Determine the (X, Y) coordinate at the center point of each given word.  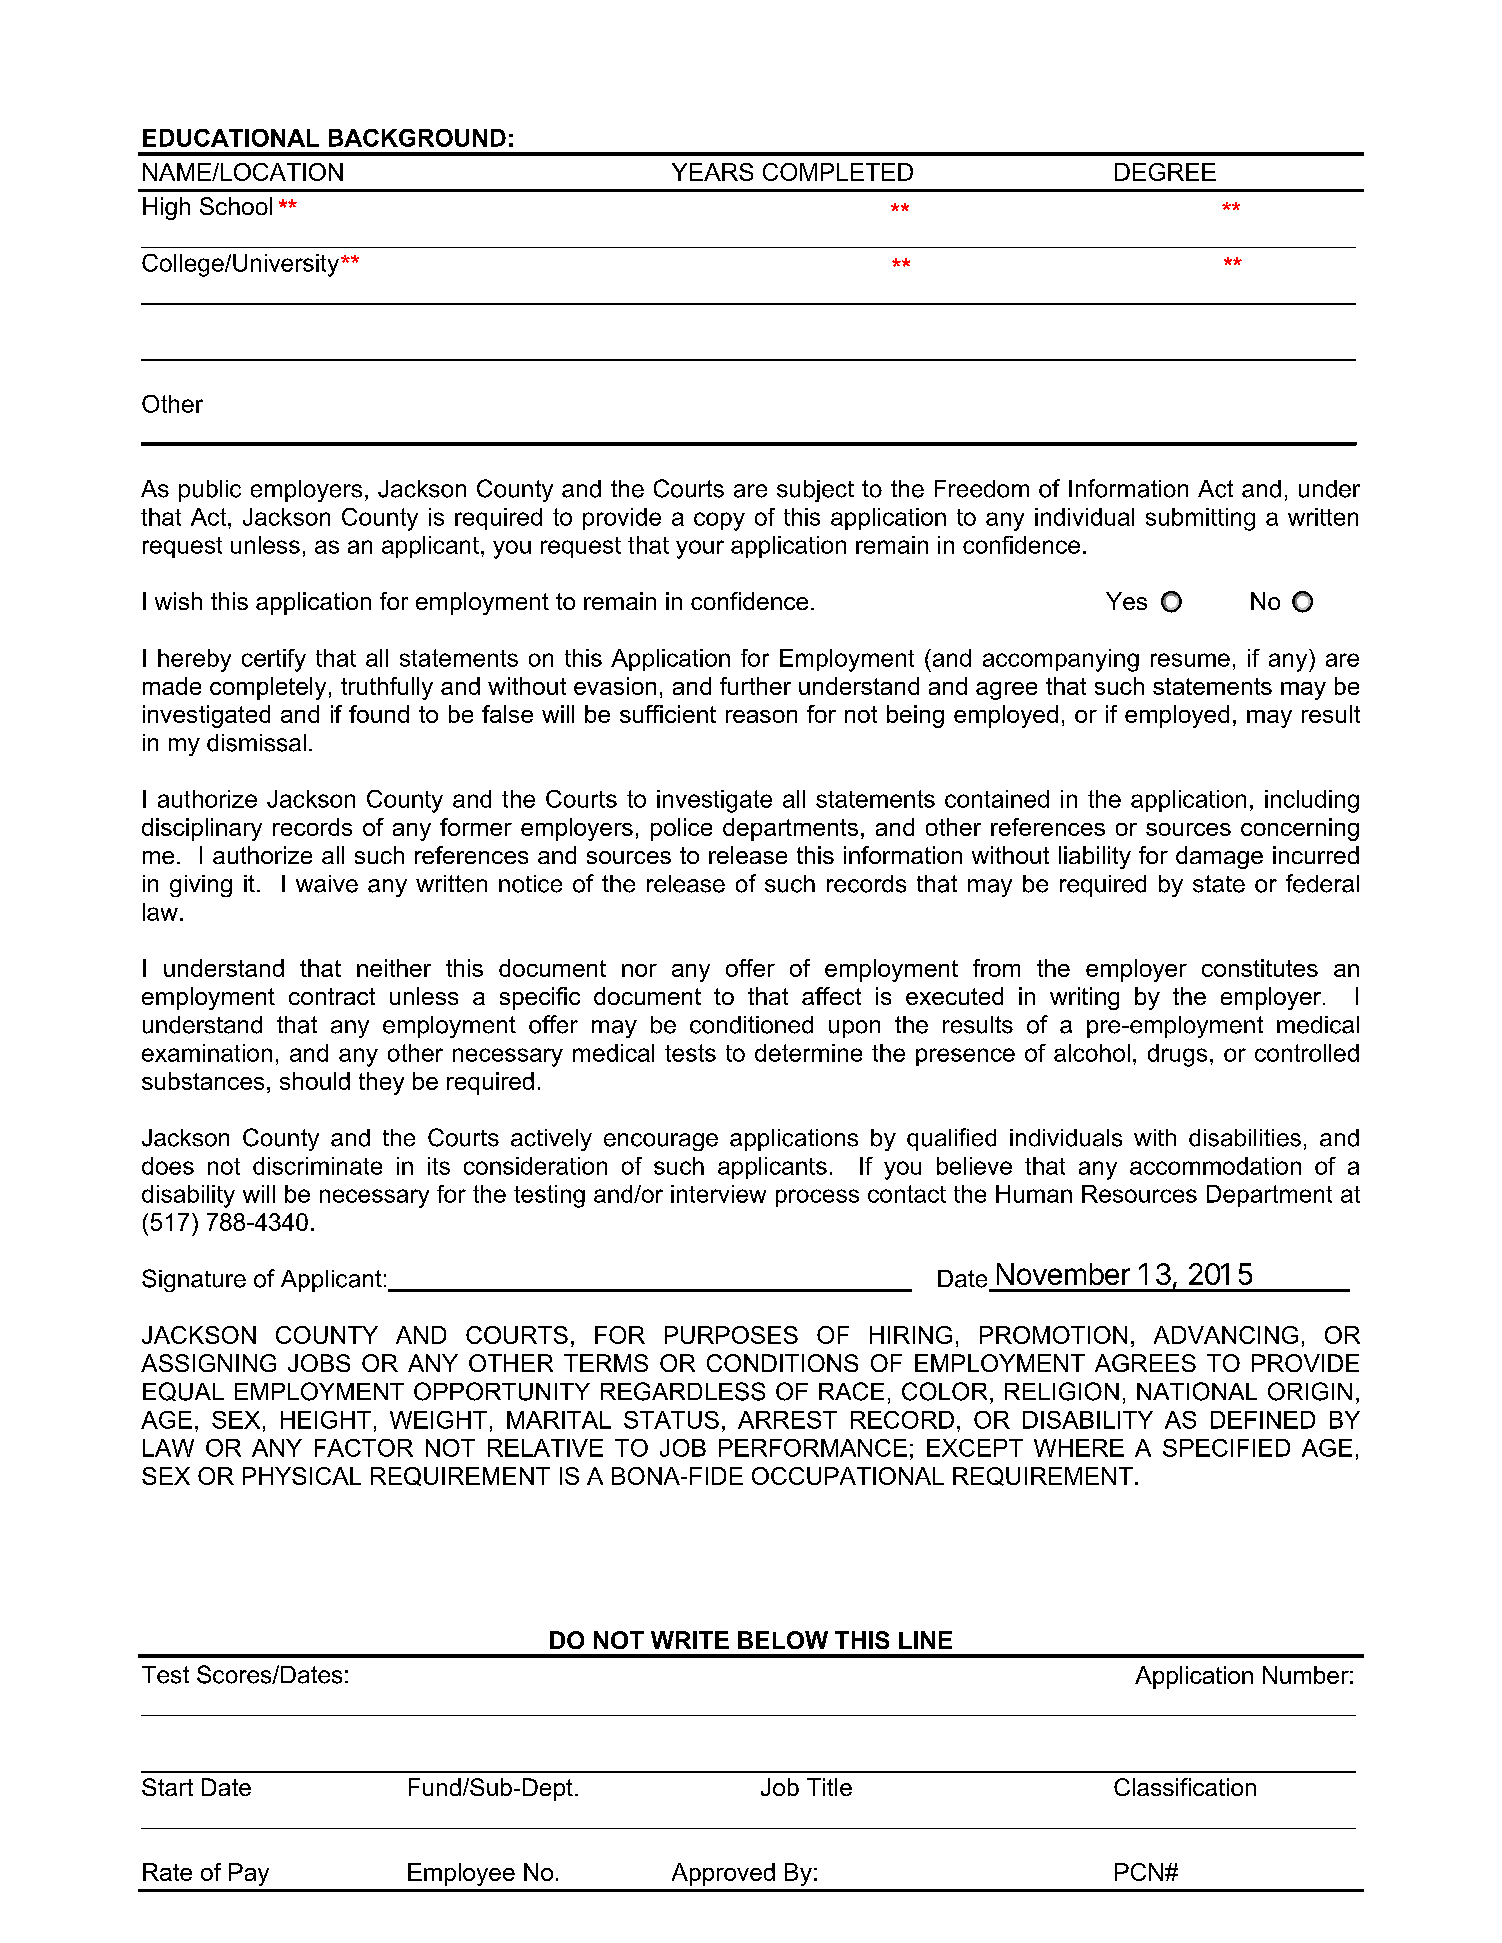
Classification (1185, 1787)
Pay (249, 1874)
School (236, 206)
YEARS (712, 172)
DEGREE (1165, 172)
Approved (723, 1874)
